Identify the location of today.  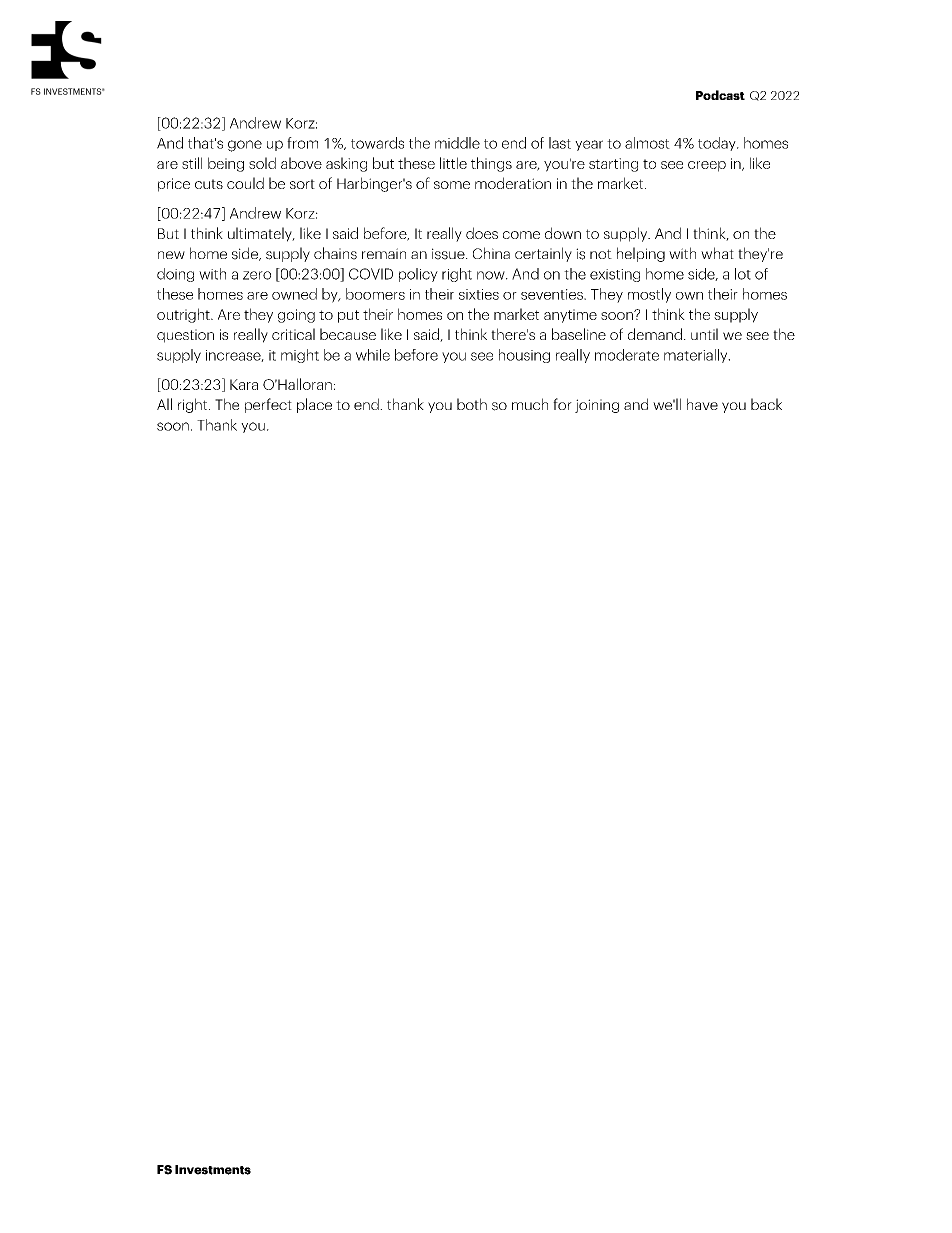
(718, 144).
